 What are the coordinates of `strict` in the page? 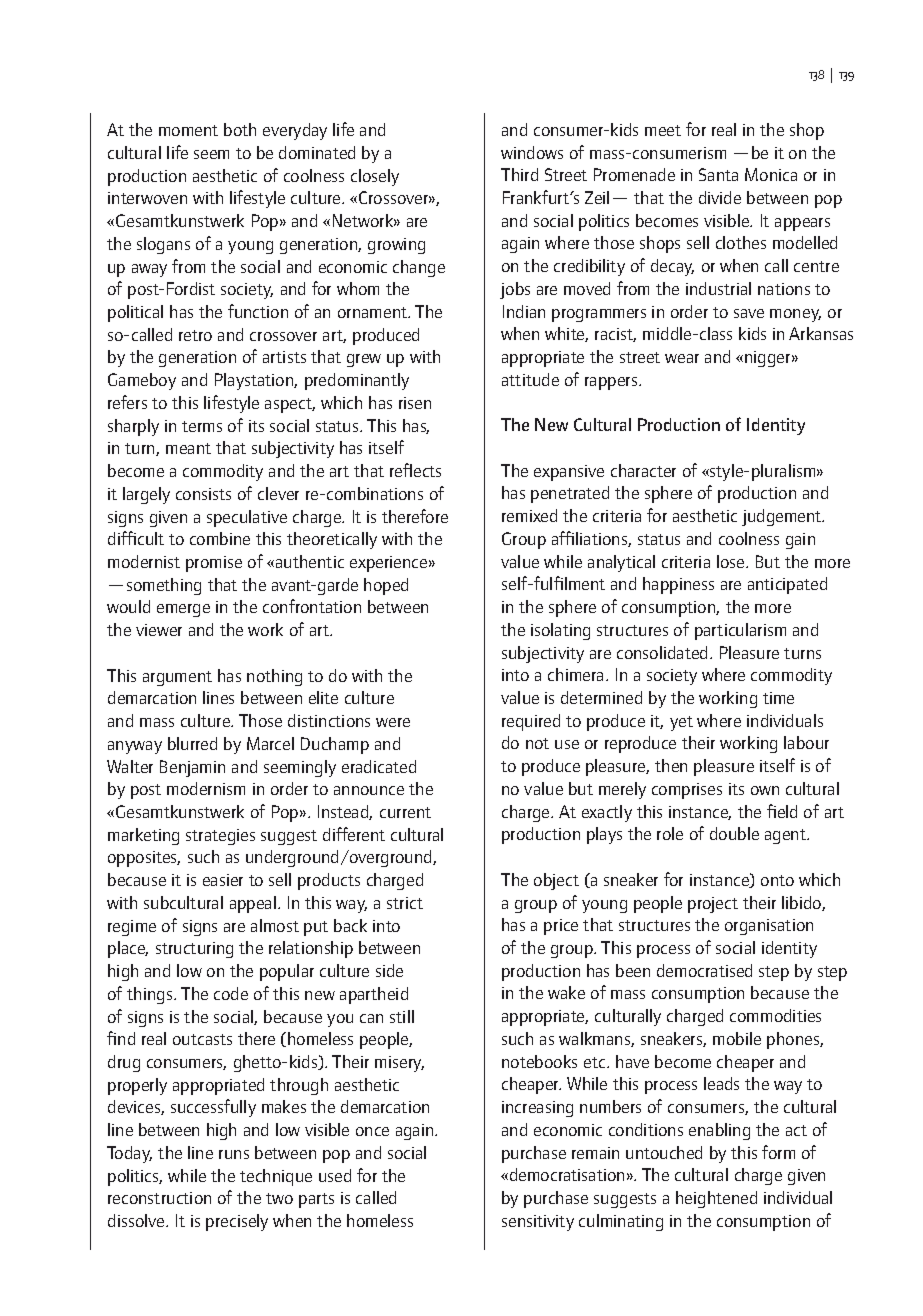 It's located at (405, 903).
